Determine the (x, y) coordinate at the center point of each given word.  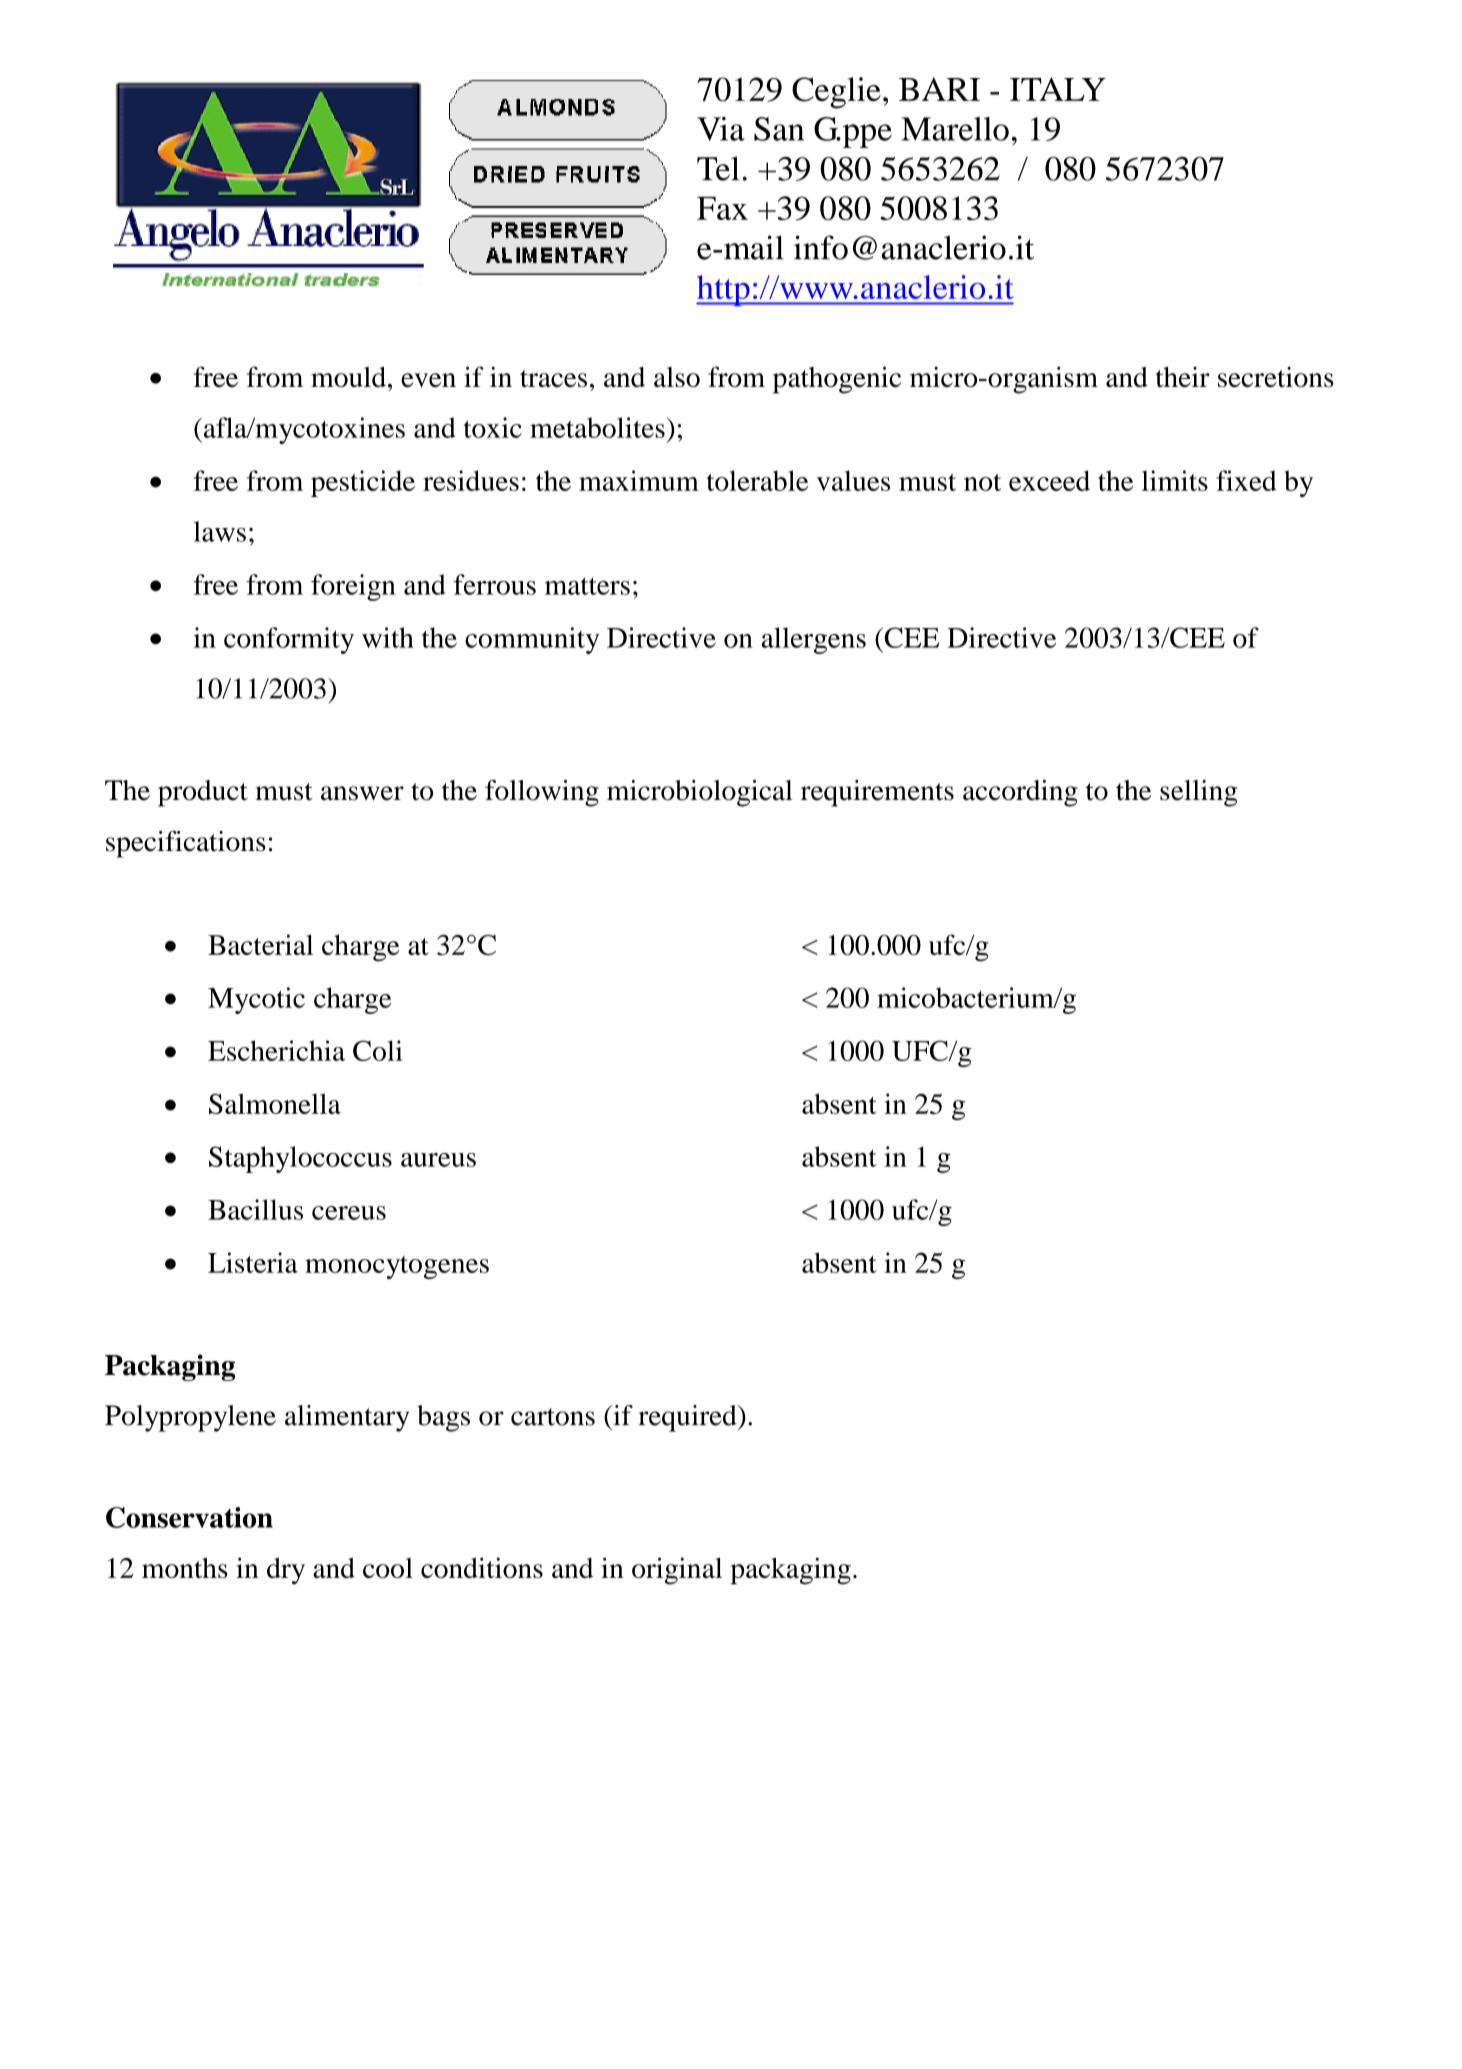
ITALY (1058, 89)
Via (721, 129)
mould (348, 377)
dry (286, 1571)
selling (1198, 793)
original (677, 1571)
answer (362, 793)
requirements (877, 793)
